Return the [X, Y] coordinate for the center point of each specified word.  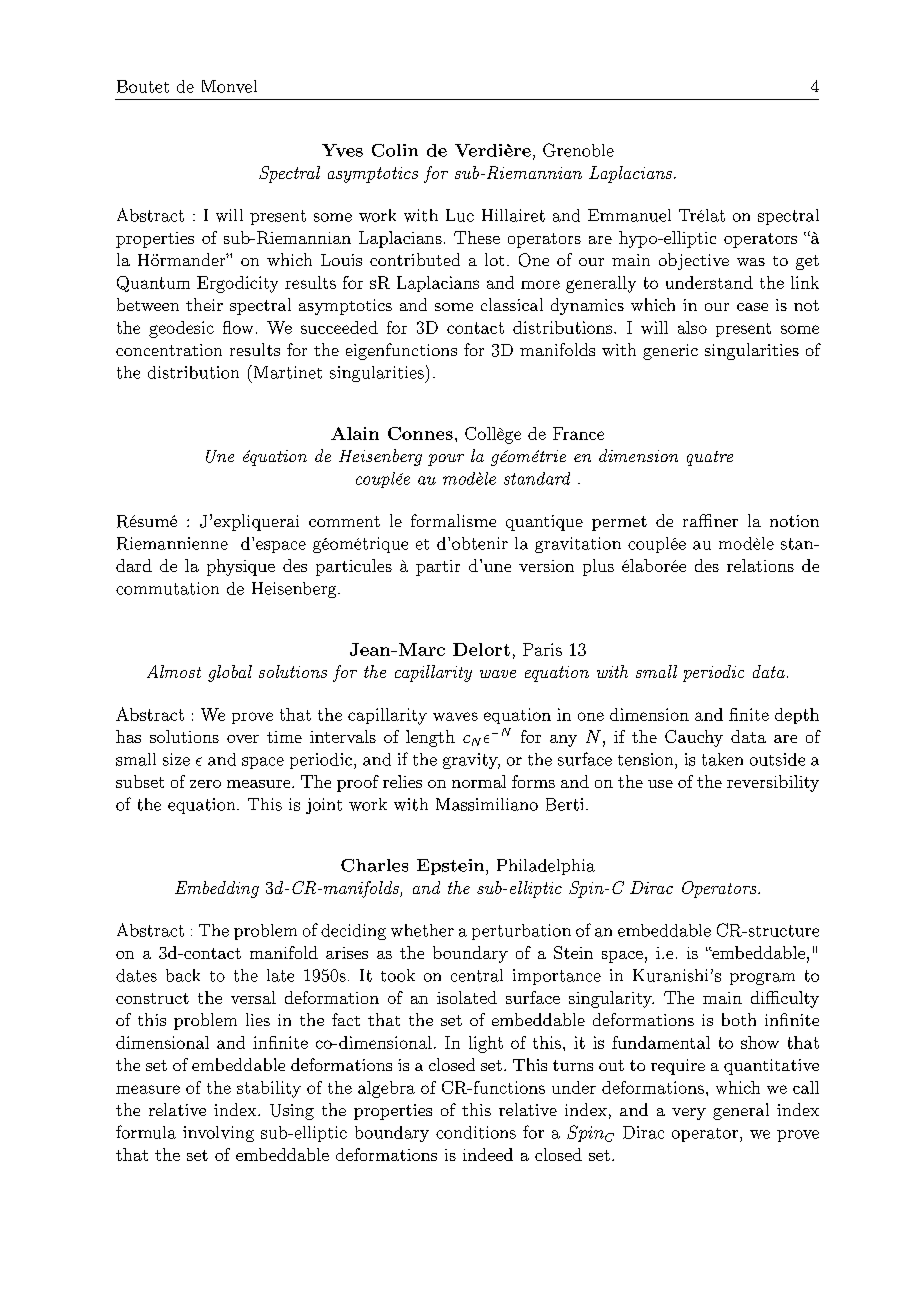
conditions [476, 1132]
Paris [542, 649]
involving [218, 1134]
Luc [460, 215]
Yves [342, 150]
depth [797, 716]
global [230, 673]
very [689, 1114]
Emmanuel [629, 215]
